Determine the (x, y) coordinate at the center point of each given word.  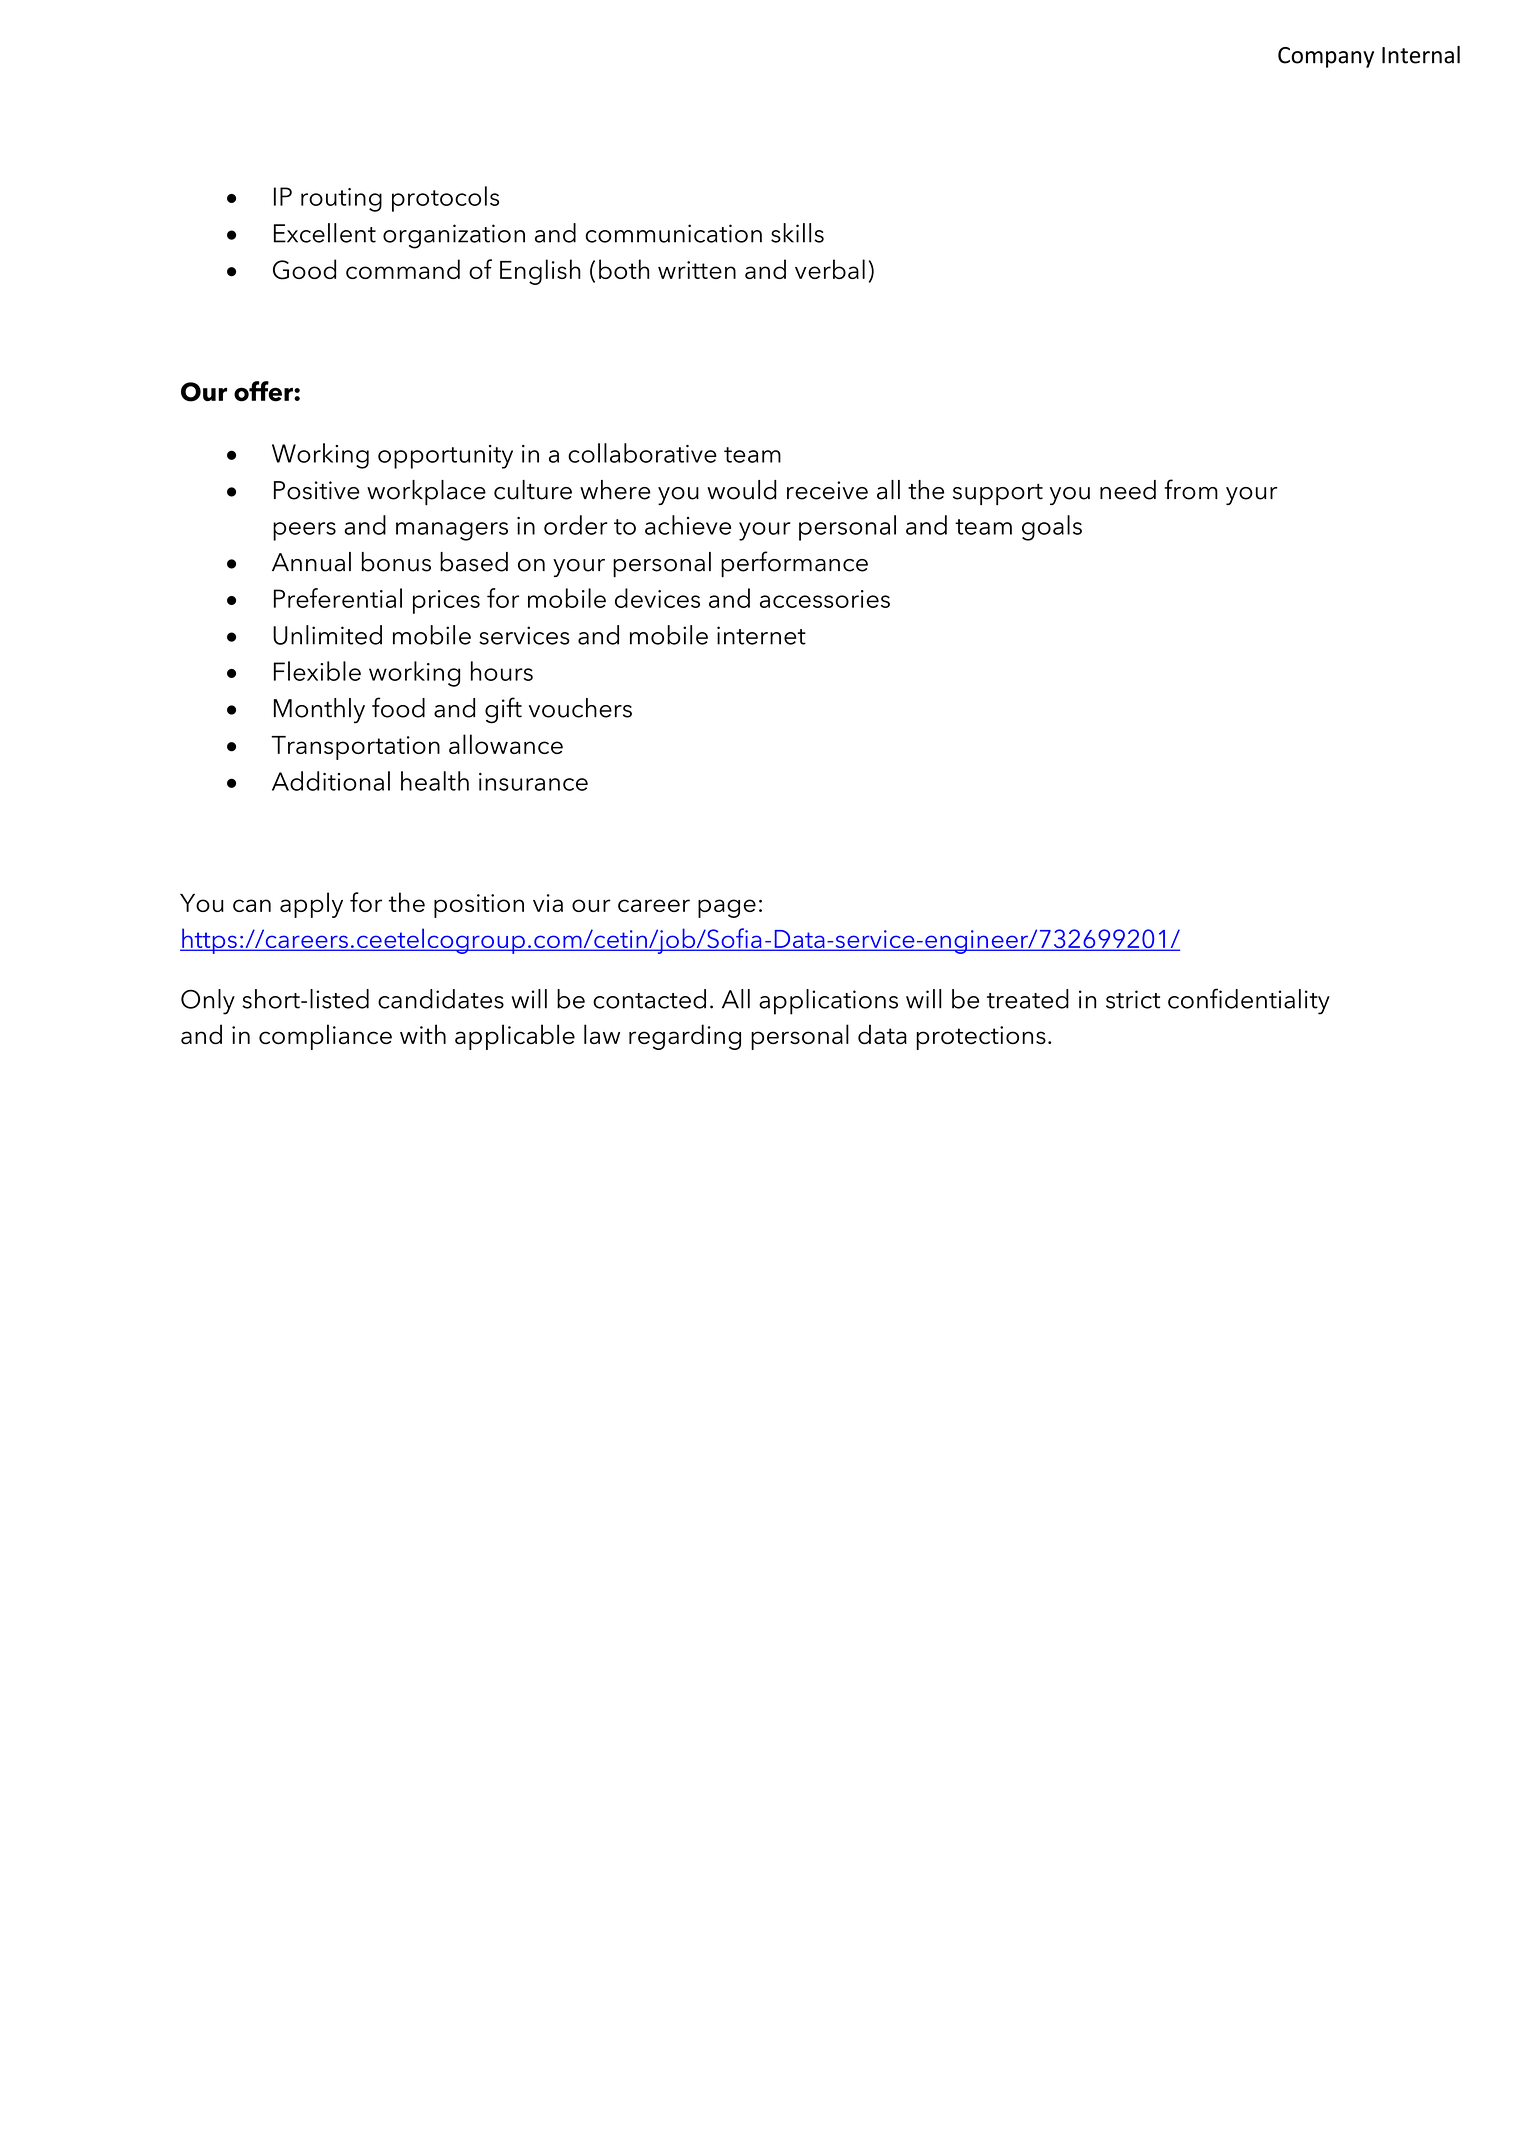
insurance (533, 782)
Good (304, 269)
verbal (830, 269)
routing (341, 200)
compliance (325, 1037)
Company (1326, 57)
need (1128, 490)
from (1191, 489)
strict (1133, 999)
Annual (311, 562)
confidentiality (1249, 1001)
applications (828, 1002)
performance (794, 564)
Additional (331, 781)
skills (797, 233)
